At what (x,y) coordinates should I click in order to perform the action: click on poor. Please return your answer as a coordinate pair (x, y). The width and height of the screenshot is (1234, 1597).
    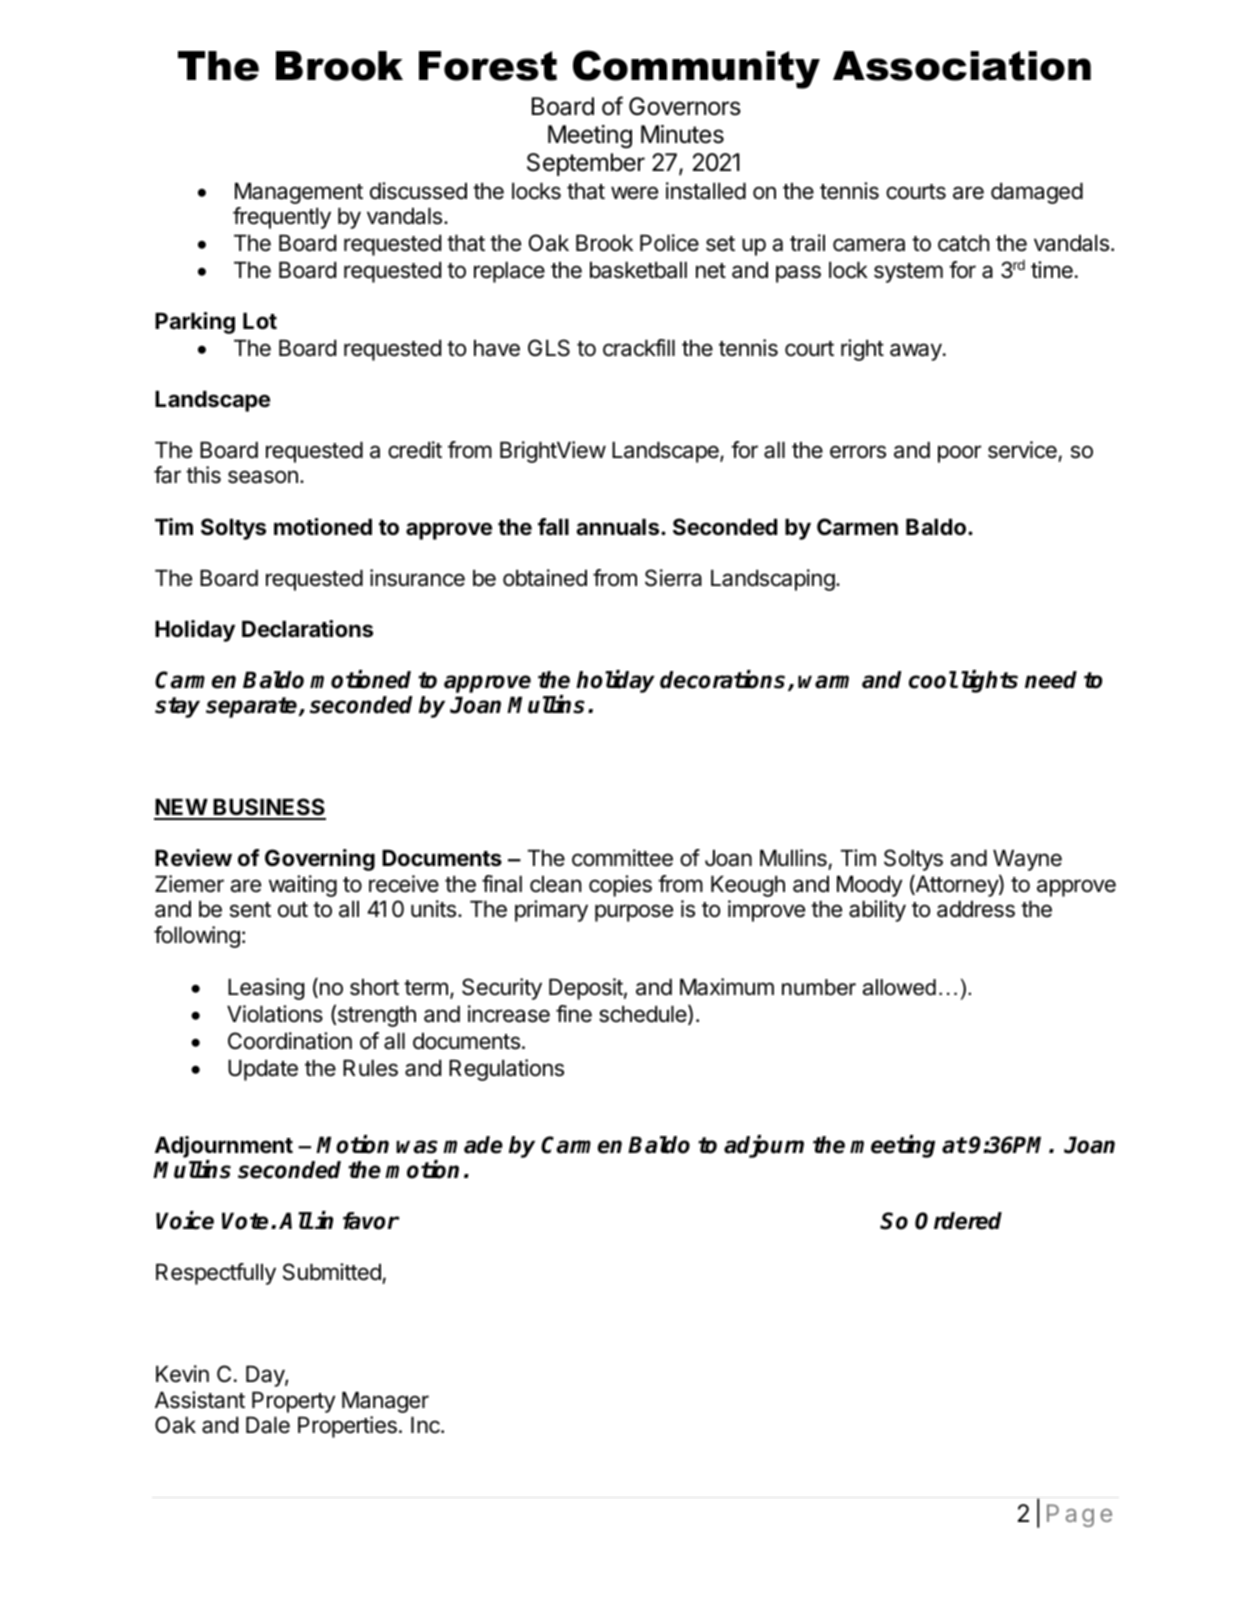
    Looking at the image, I should click on (959, 454).
